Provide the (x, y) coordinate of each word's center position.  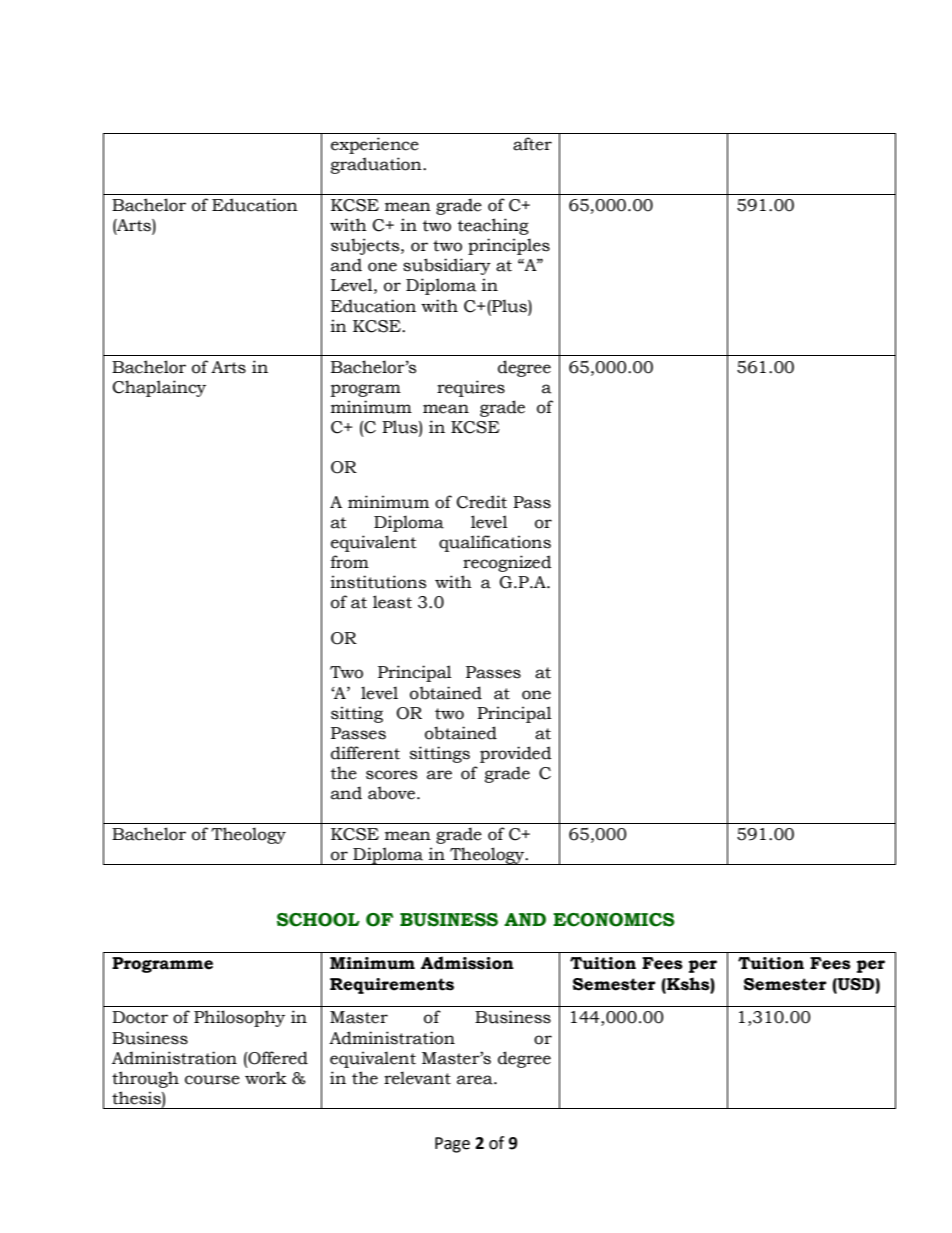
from (350, 562)
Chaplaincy (159, 388)
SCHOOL (318, 920)
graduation (377, 165)
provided (516, 754)
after (532, 144)
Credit (482, 502)
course (212, 1080)
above (393, 793)
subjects (366, 246)
